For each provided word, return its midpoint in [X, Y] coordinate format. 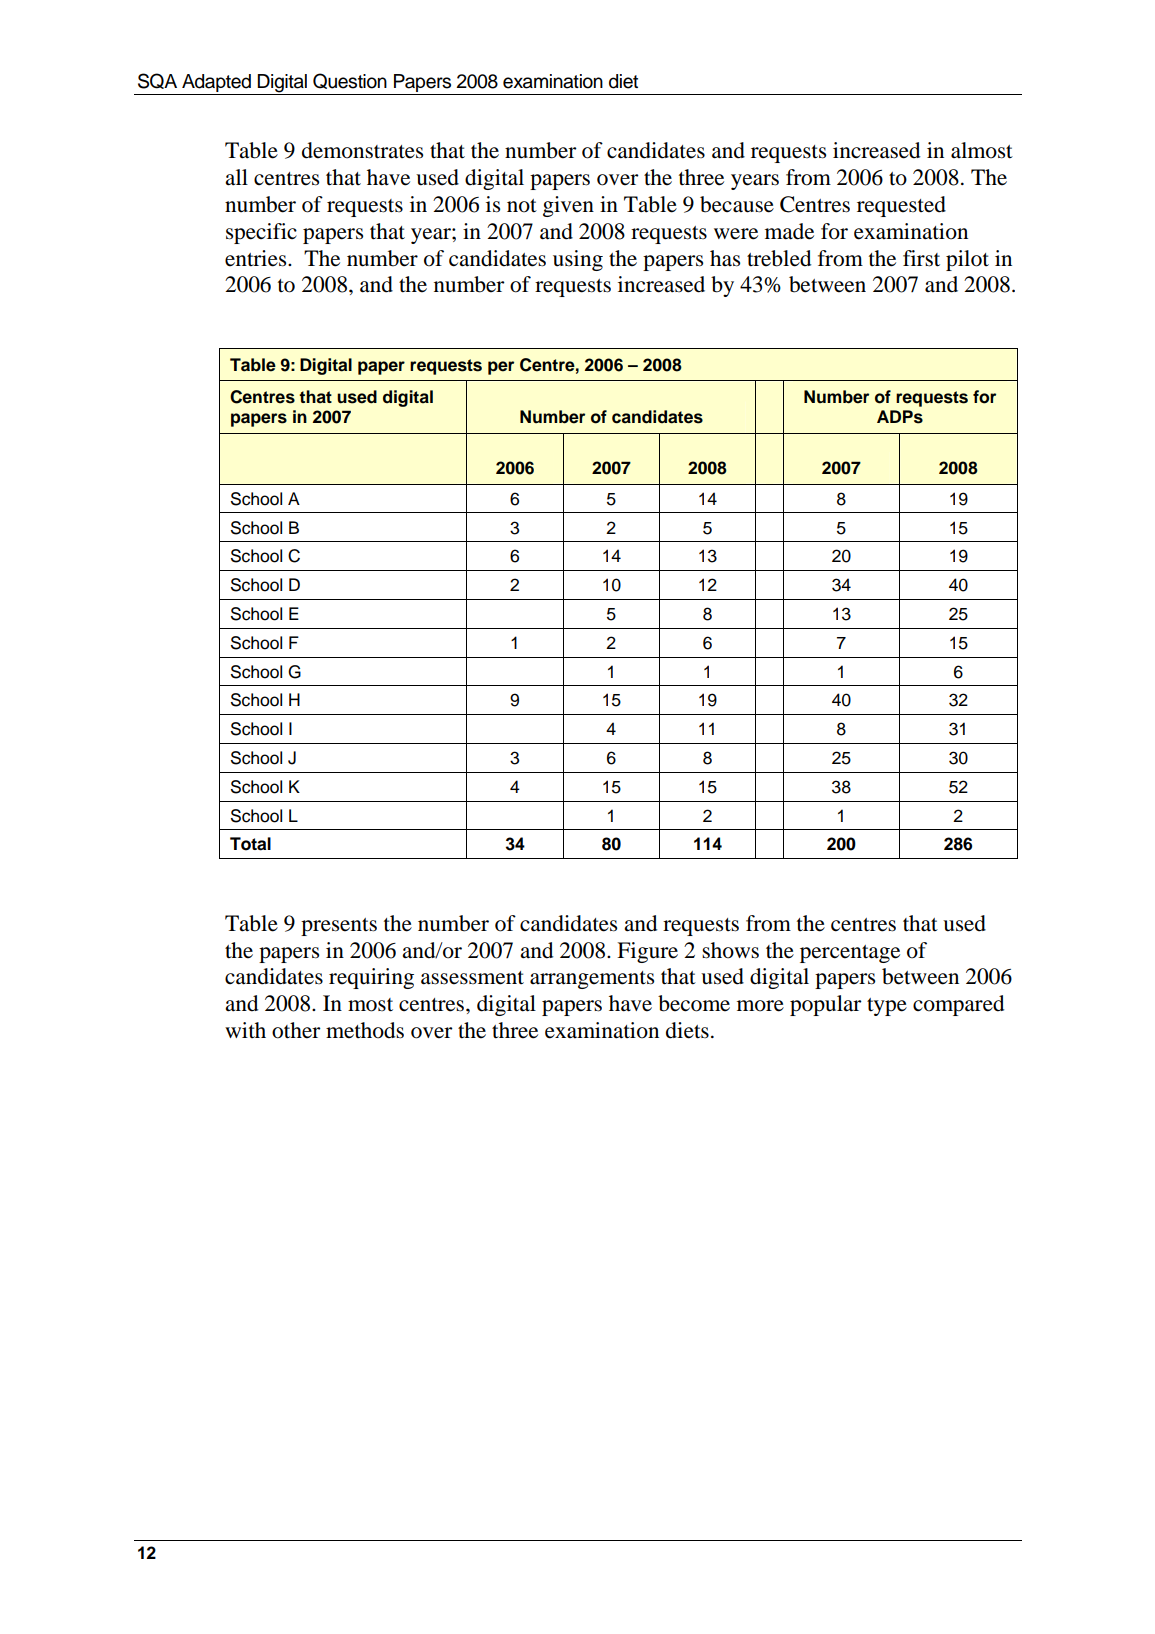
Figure [647, 952]
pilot [967, 260]
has [725, 258]
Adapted [216, 83]
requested [901, 206]
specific [261, 233]
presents [339, 927]
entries [257, 258]
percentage [850, 954]
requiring [371, 978]
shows [730, 950]
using [578, 260]
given [568, 206]
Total [250, 844]
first [921, 258]
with [245, 1030]
